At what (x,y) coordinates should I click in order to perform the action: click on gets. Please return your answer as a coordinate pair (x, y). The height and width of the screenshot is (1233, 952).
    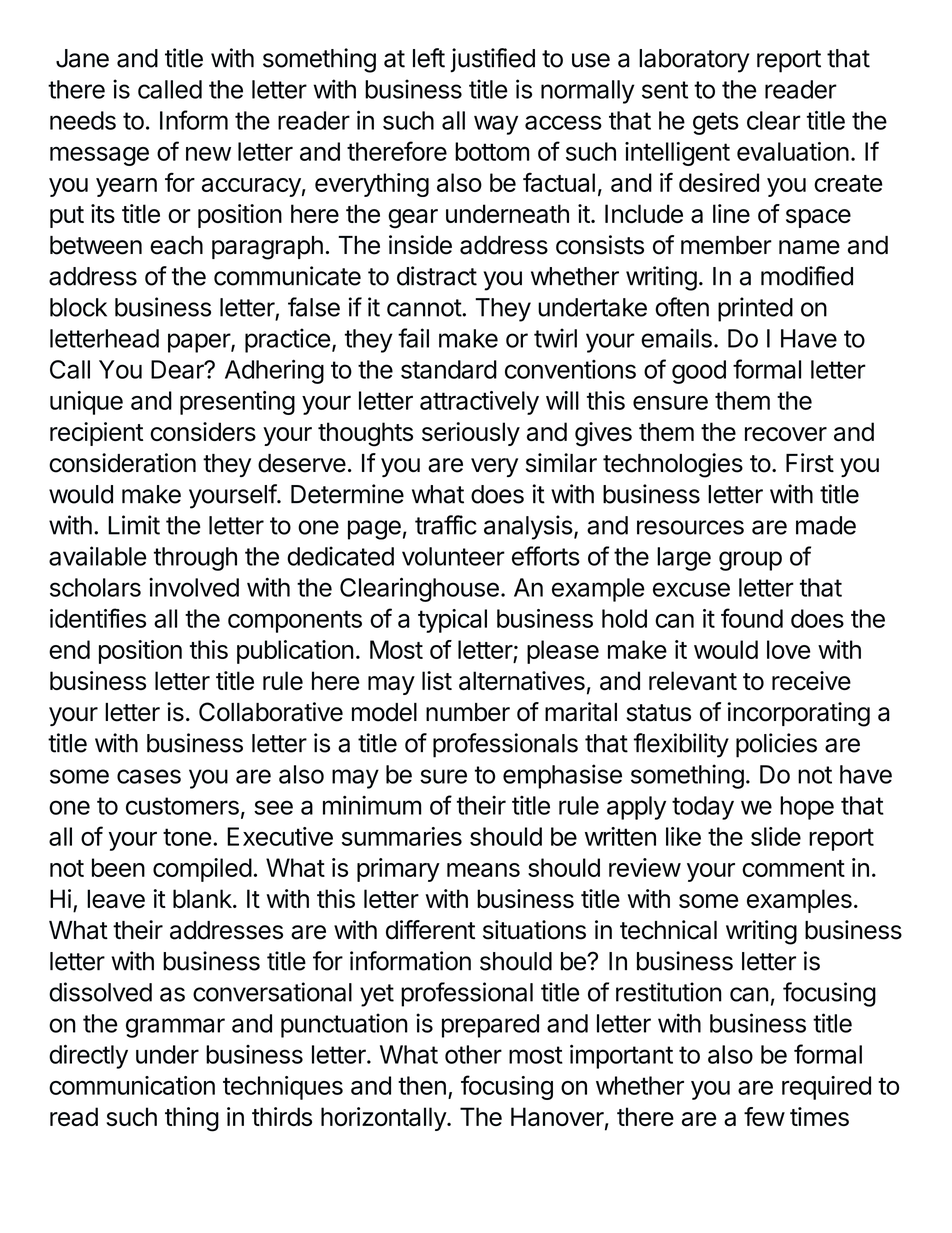
    Looking at the image, I should click on (716, 123).
